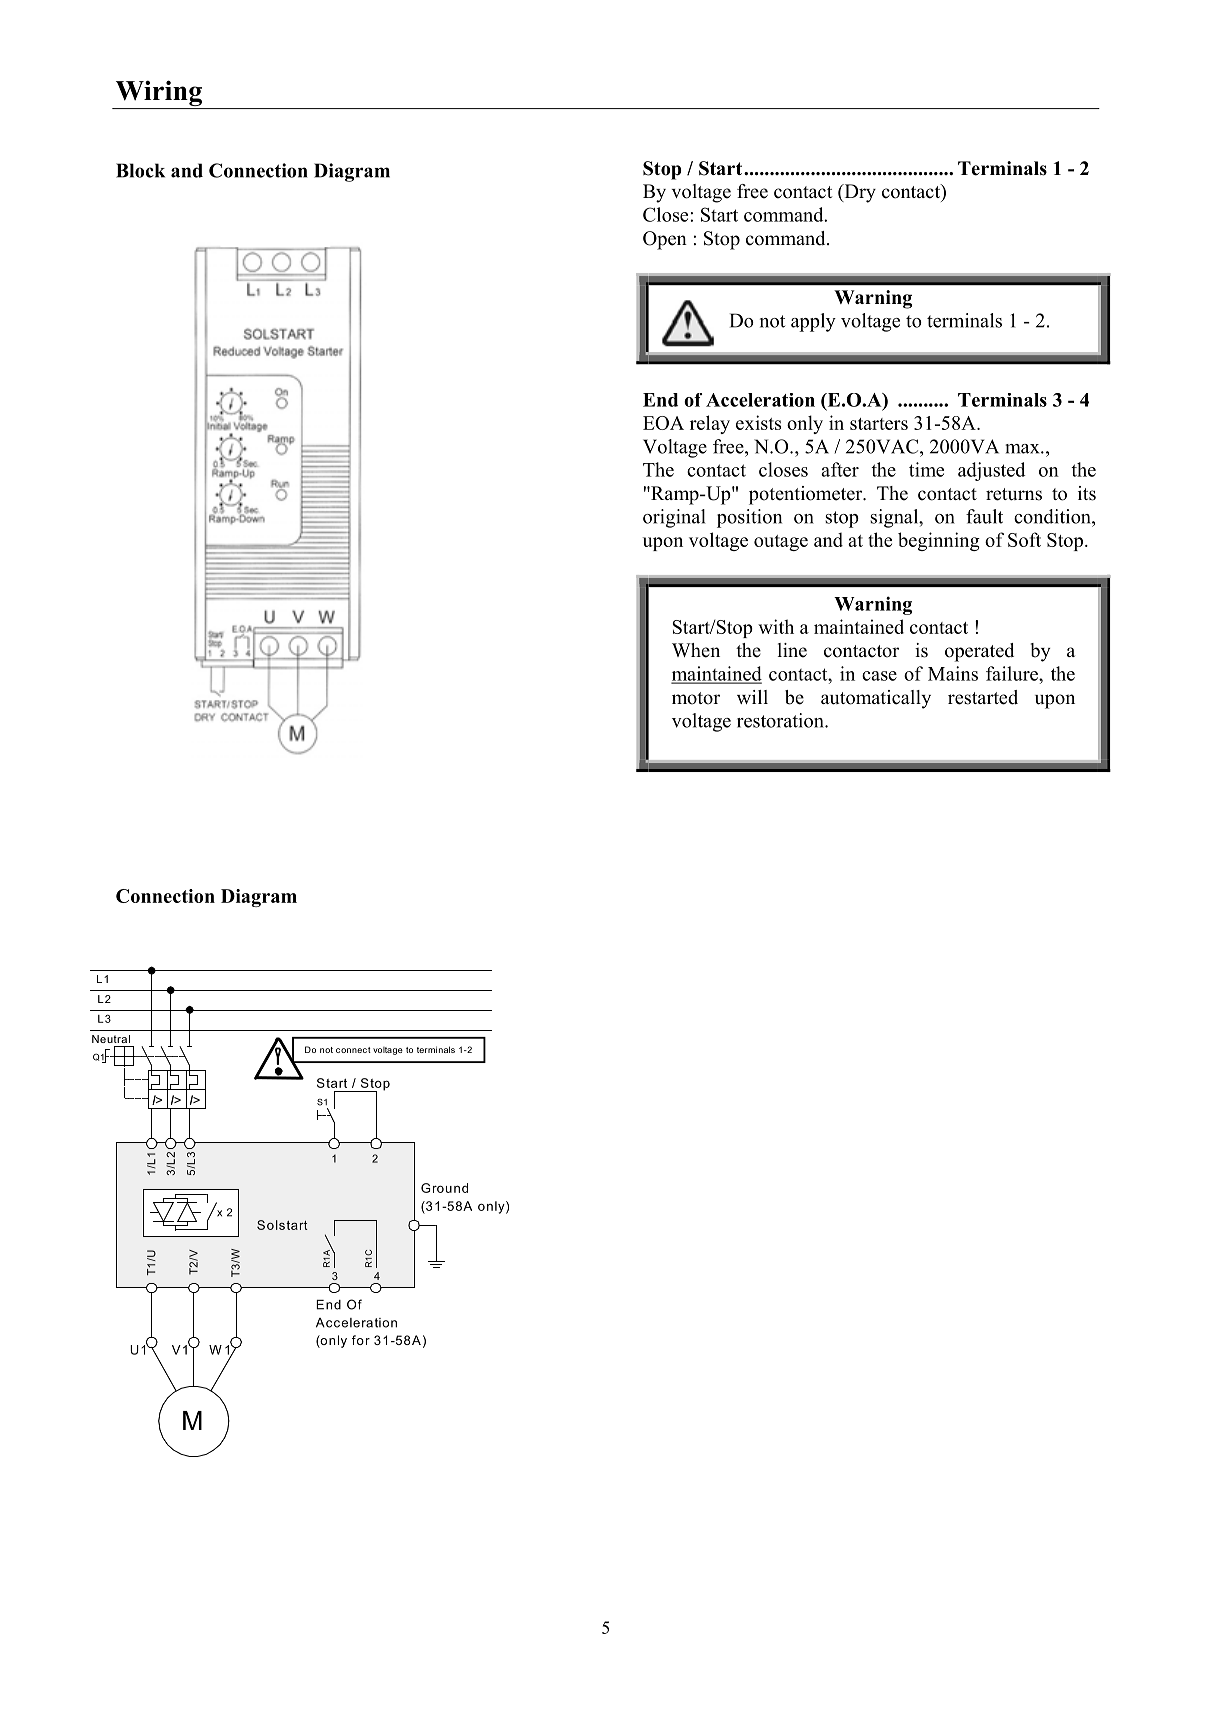 The image size is (1211, 1714). What do you see at coordinates (813, 322) in the screenshot?
I see `apply` at bounding box center [813, 322].
